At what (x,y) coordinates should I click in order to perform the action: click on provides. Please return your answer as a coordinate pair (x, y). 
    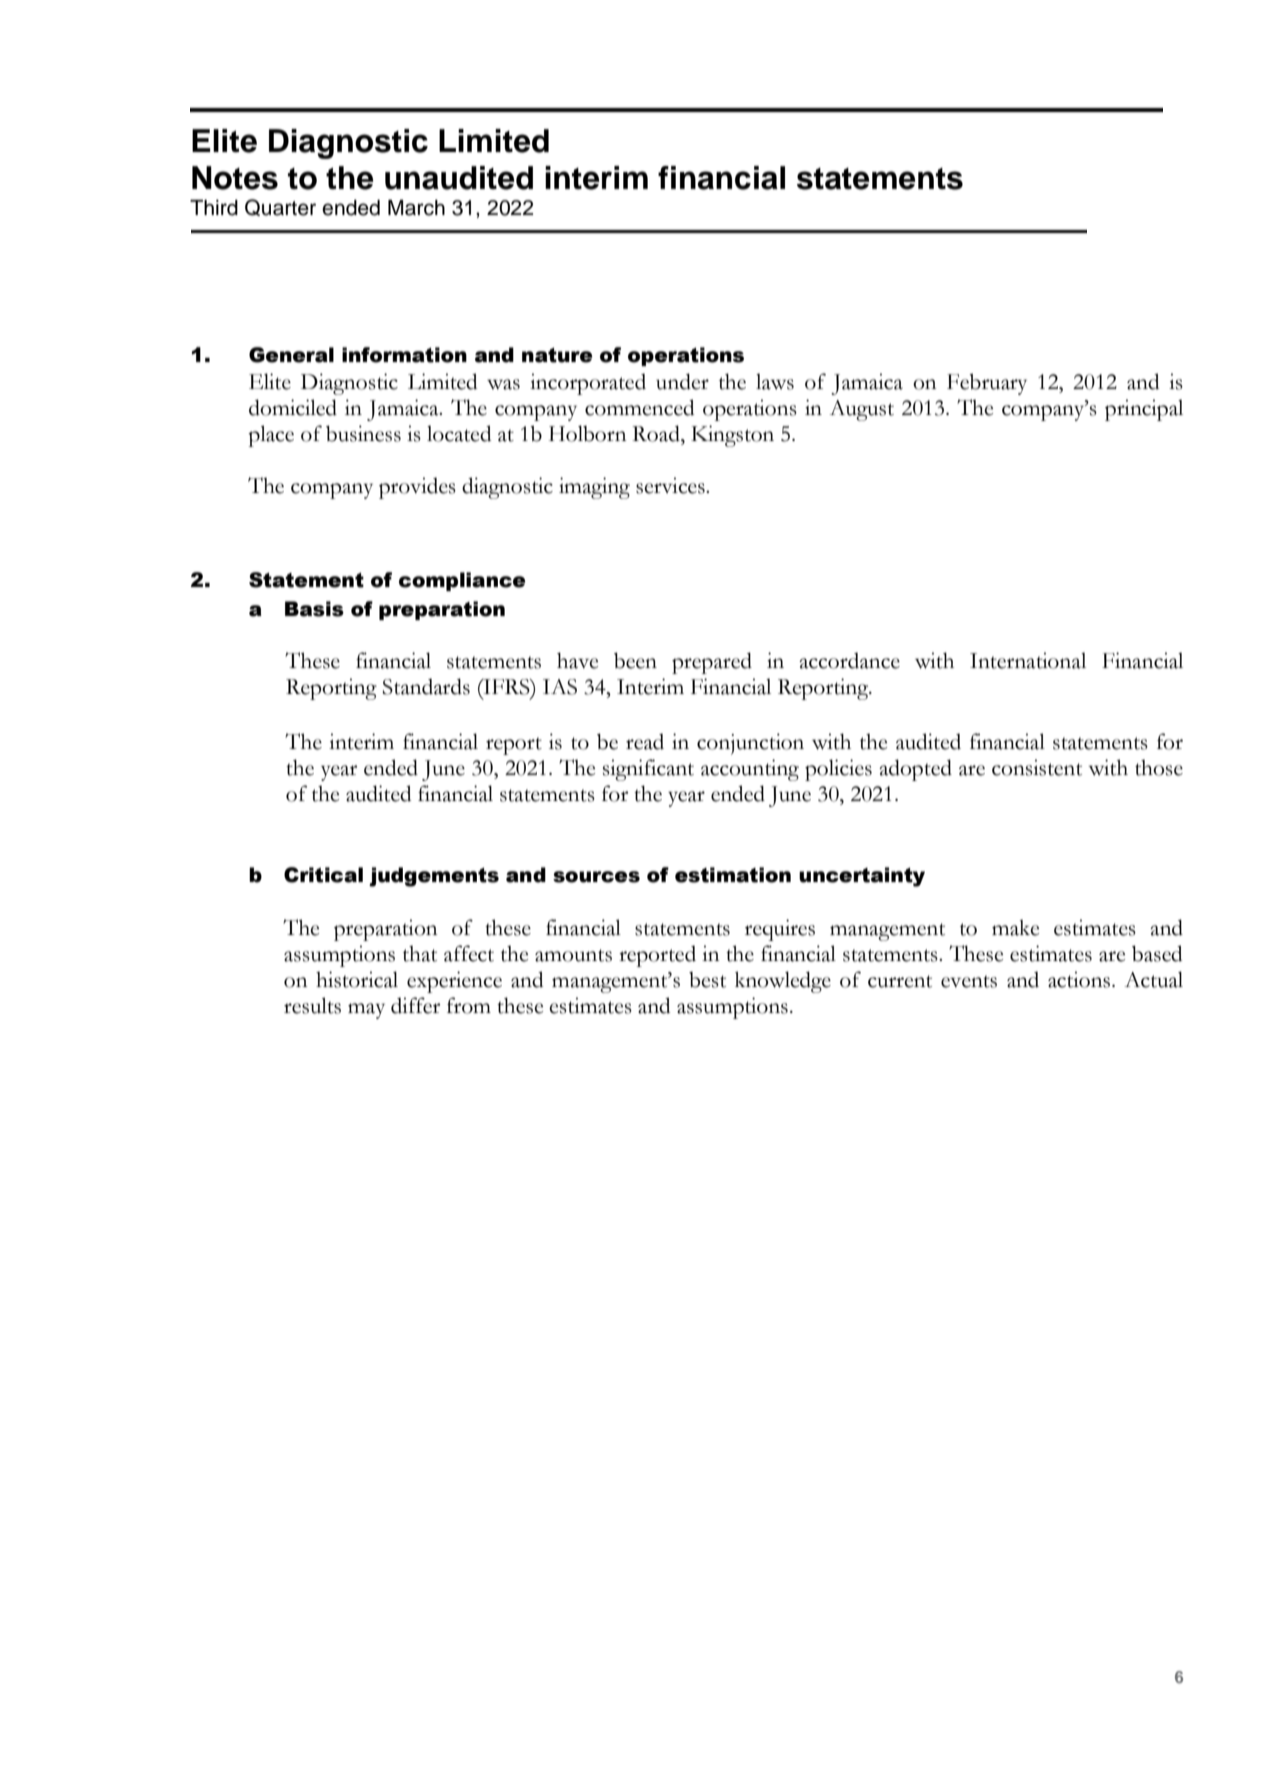
    Looking at the image, I should click on (417, 488).
